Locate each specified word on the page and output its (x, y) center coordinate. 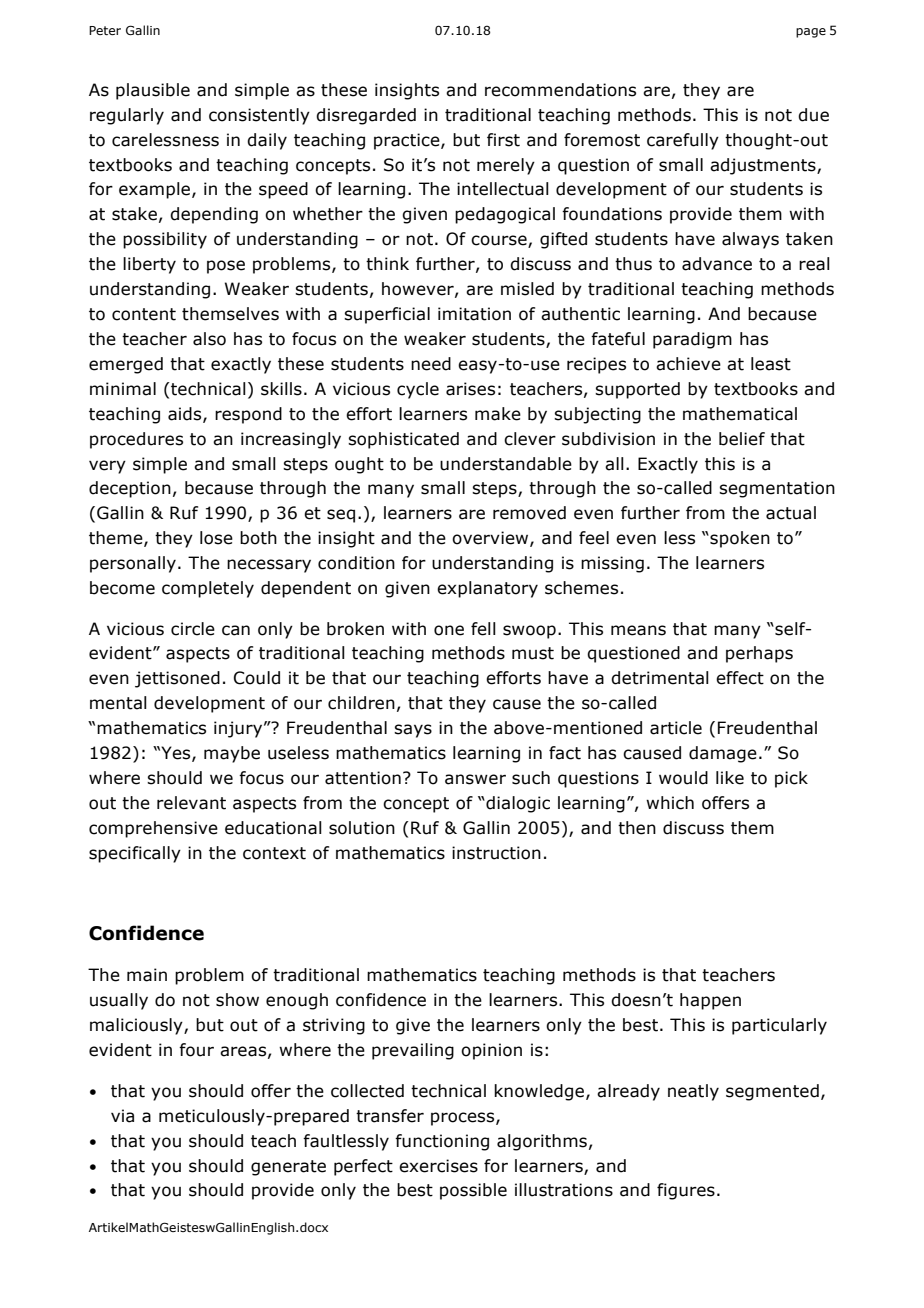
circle (193, 629)
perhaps (759, 654)
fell (483, 629)
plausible (153, 91)
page (811, 33)
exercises (438, 1166)
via (122, 1116)
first (503, 140)
